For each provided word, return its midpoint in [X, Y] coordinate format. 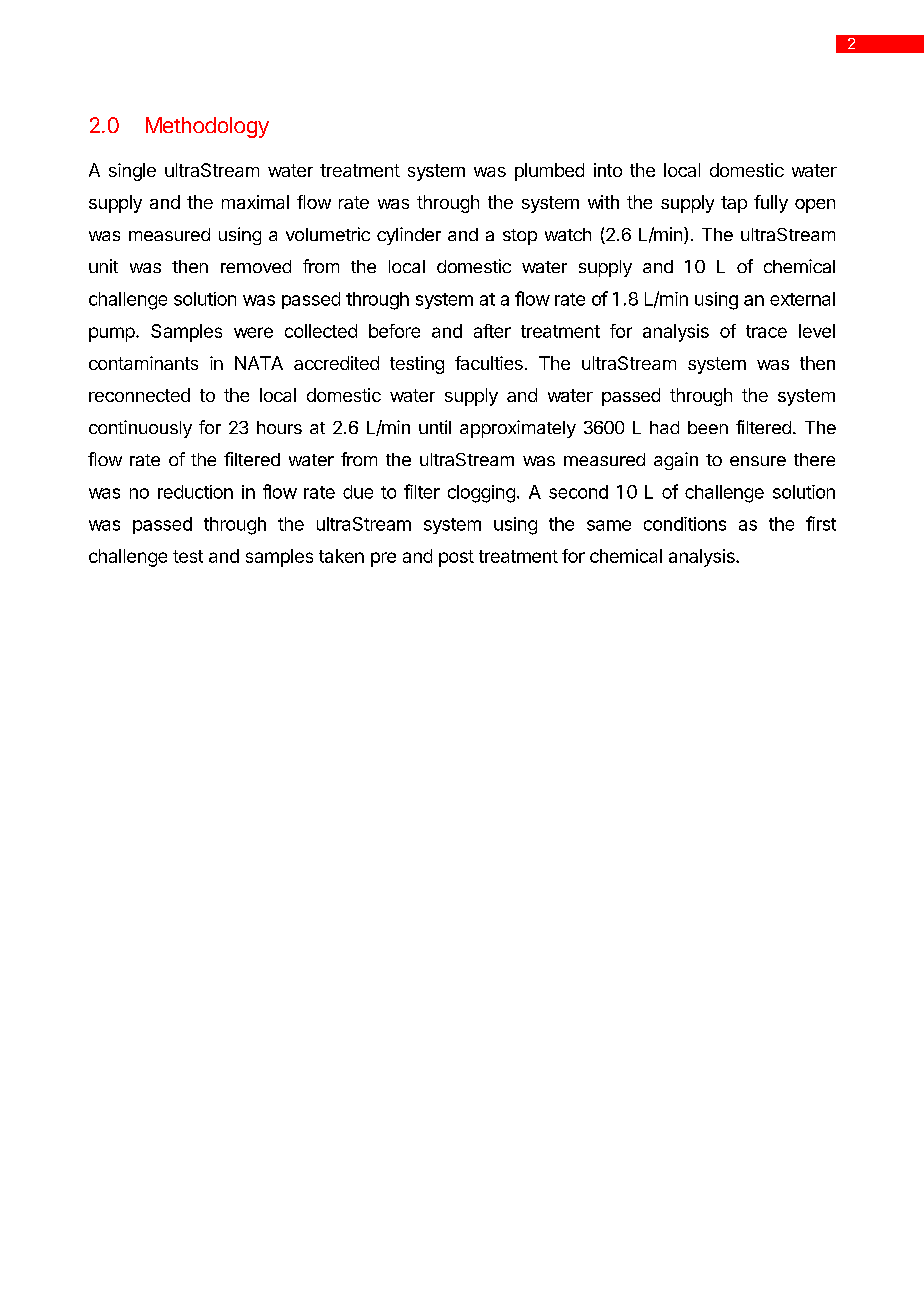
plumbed [549, 172]
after [492, 331]
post [456, 558]
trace [766, 331]
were [253, 332]
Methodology [207, 127]
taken [341, 556]
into [608, 170]
